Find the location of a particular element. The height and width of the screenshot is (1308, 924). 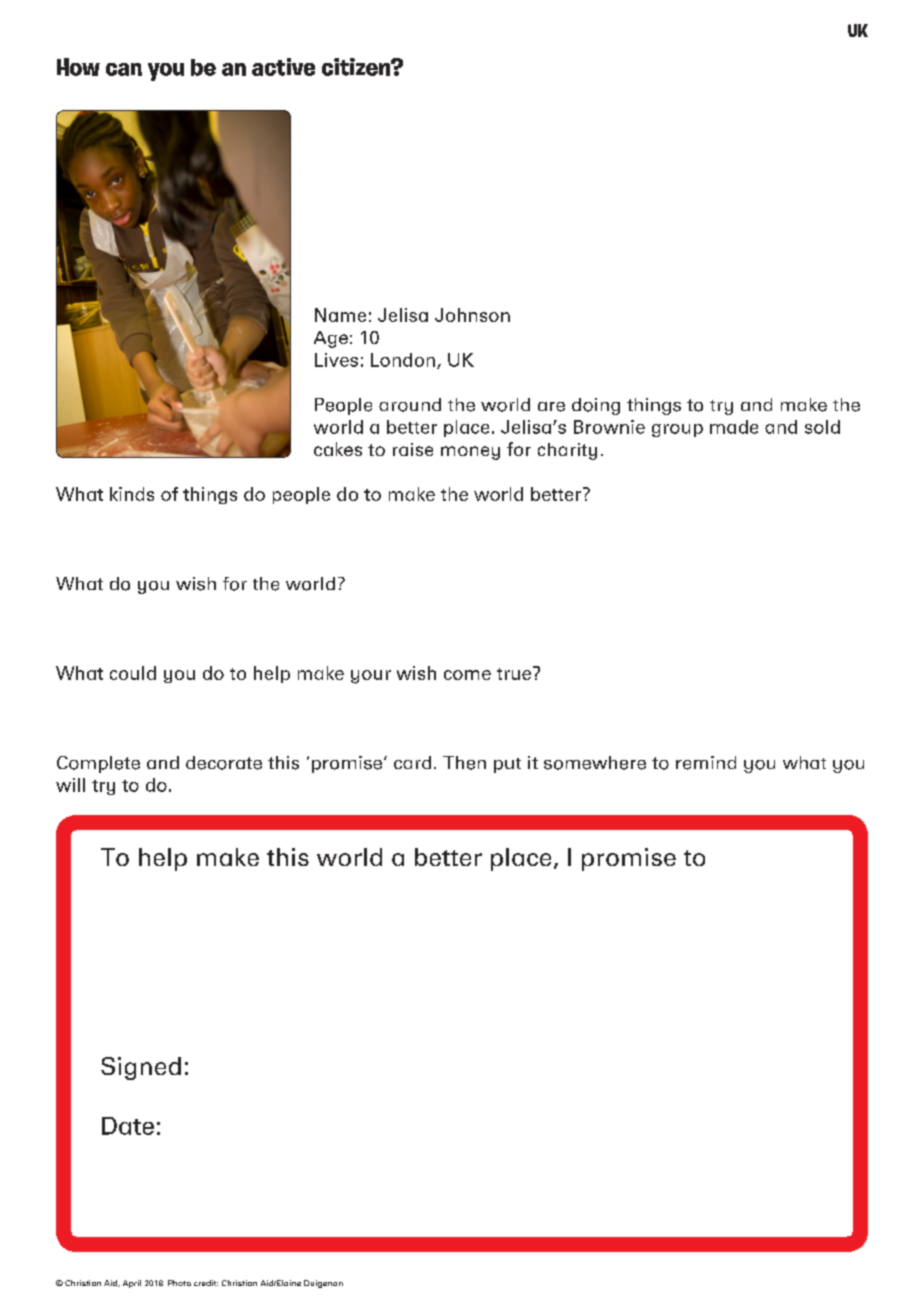

could is located at coordinates (133, 673).
